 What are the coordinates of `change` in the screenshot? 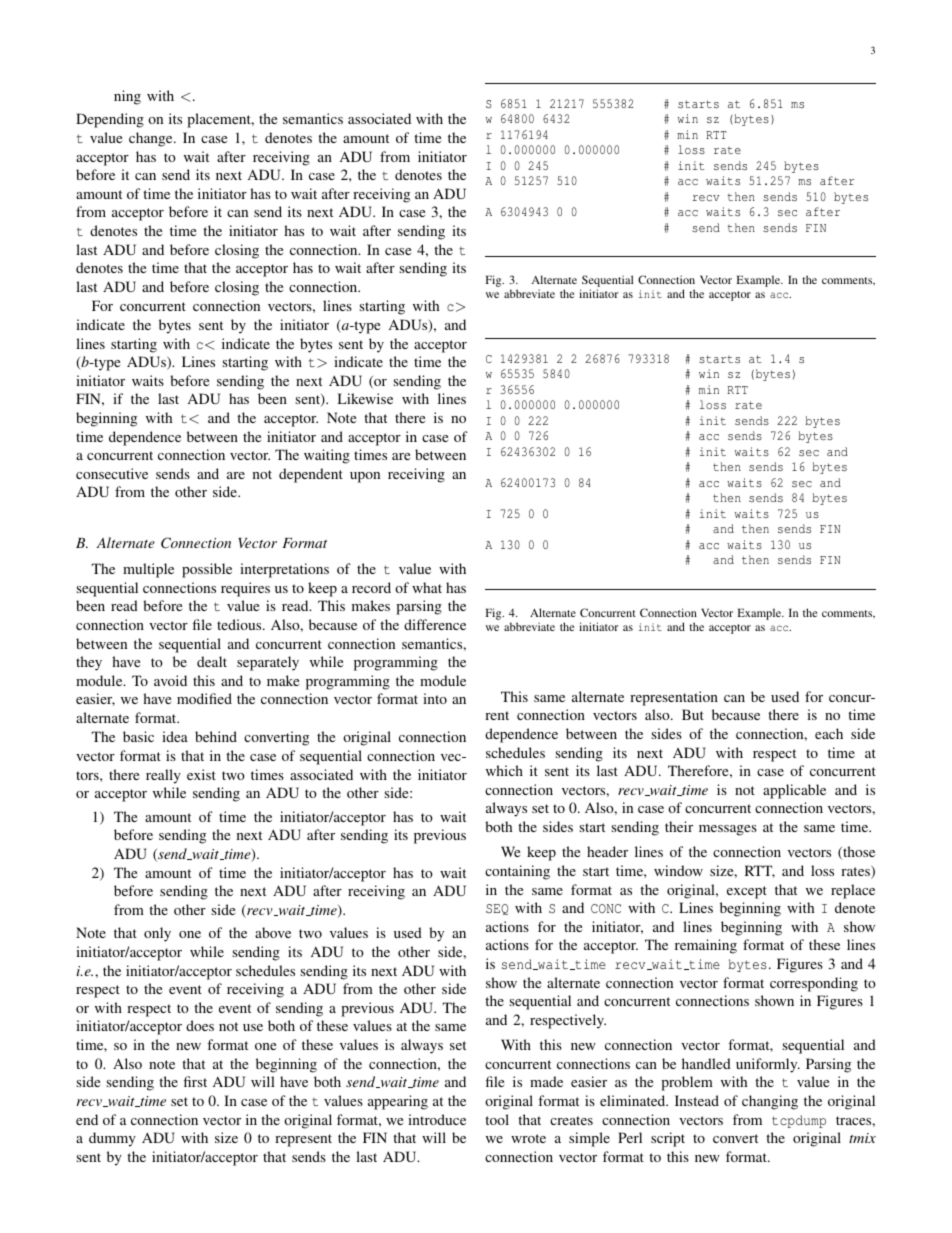 It's located at (152, 139).
